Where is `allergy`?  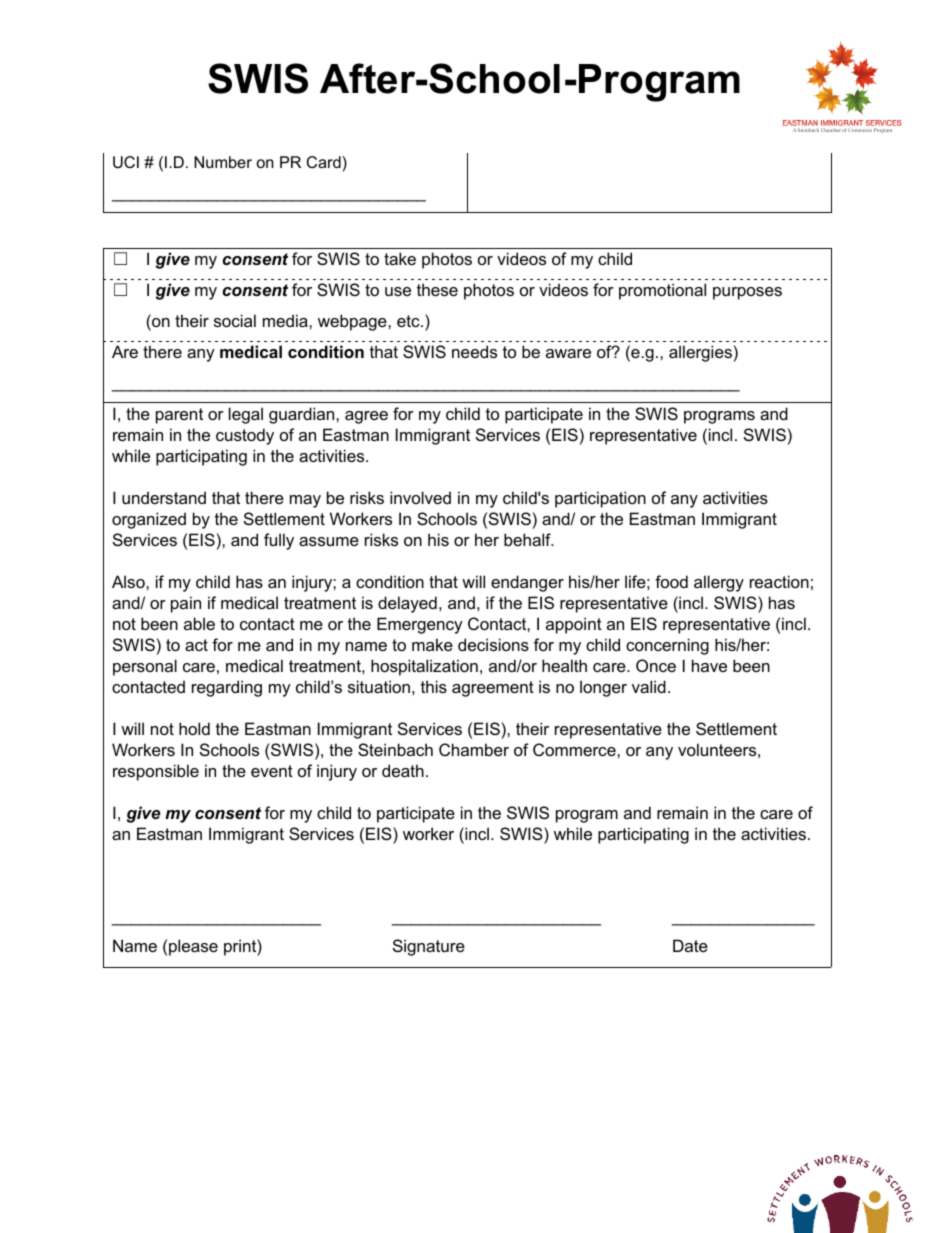 allergy is located at coordinates (719, 583).
